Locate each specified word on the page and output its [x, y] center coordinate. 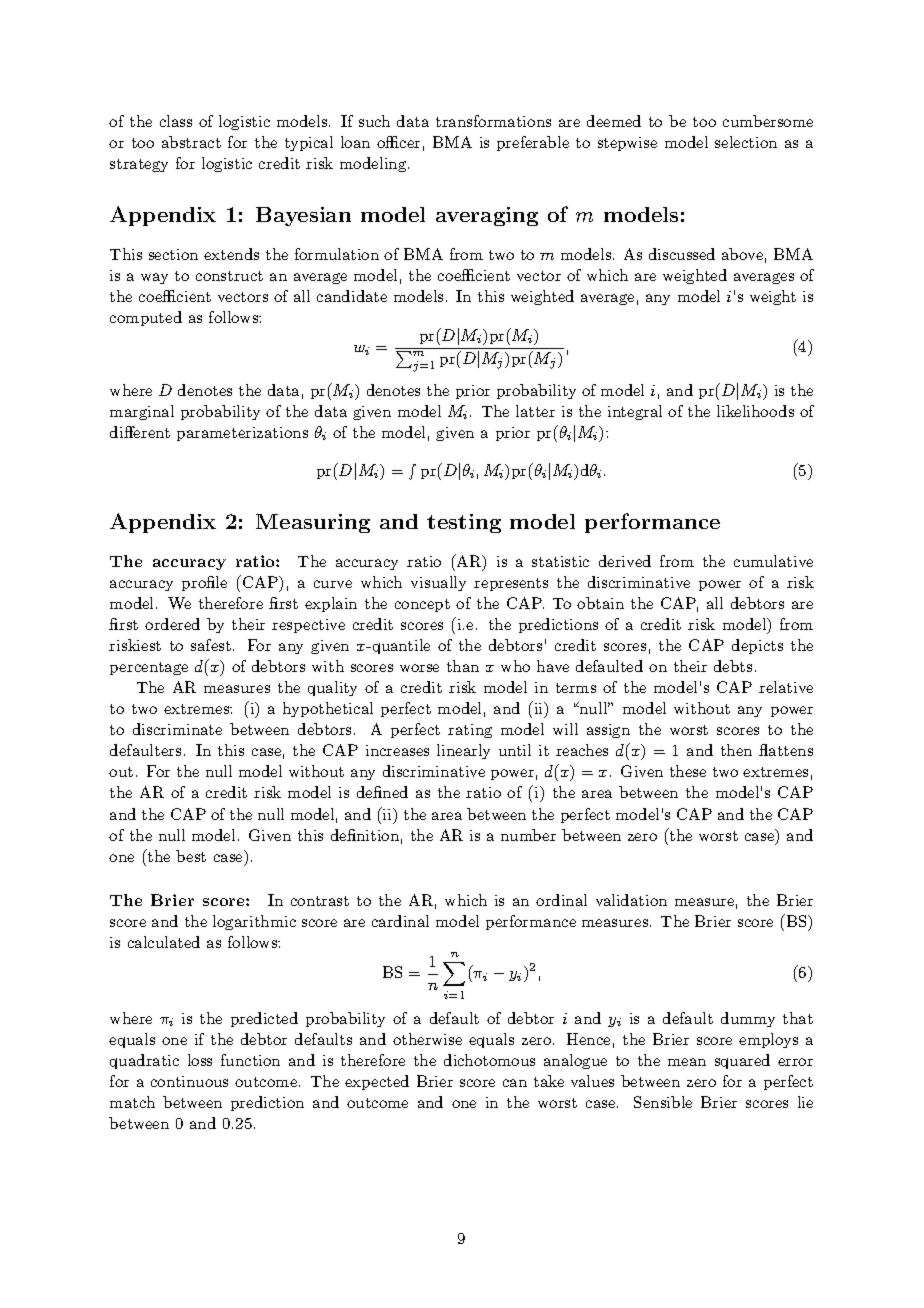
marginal [142, 412]
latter [535, 411]
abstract [191, 142]
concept [422, 605]
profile [204, 583]
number [528, 835]
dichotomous [489, 1060]
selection [746, 142]
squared [742, 1061]
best [191, 856]
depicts [757, 646]
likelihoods [755, 411]
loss [200, 1060]
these [688, 771]
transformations [493, 121]
